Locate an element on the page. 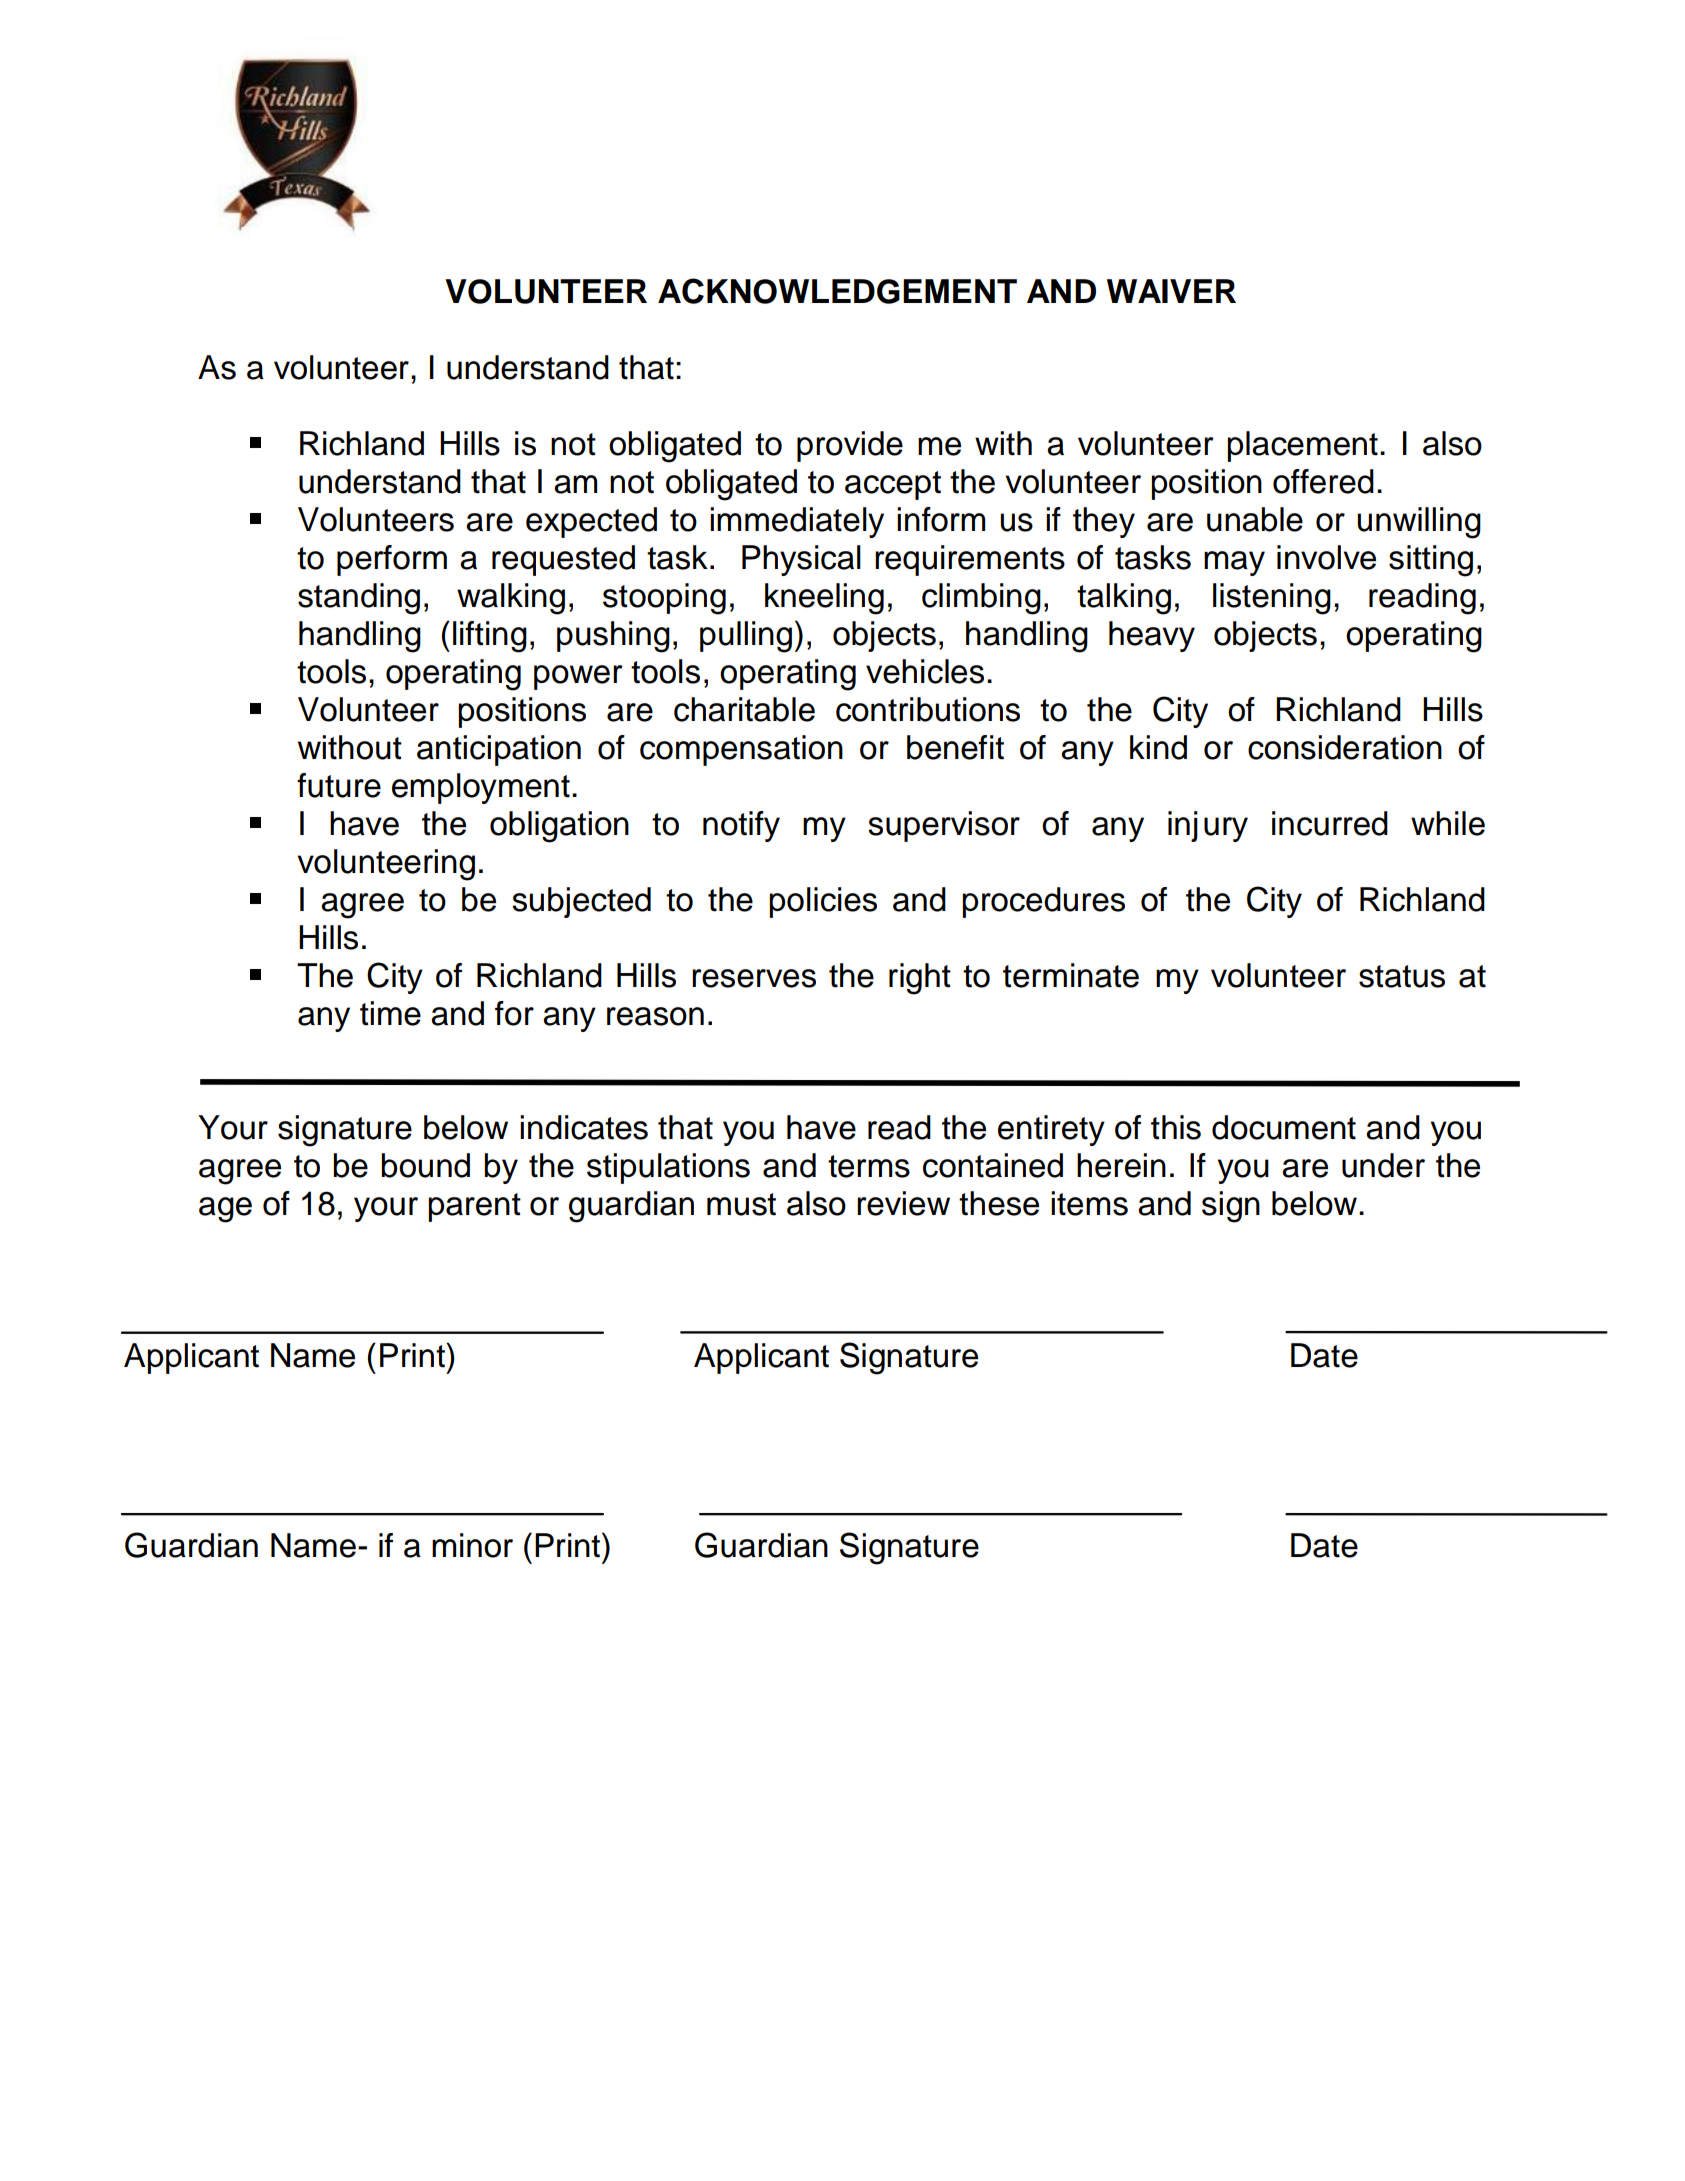  items is located at coordinates (1089, 1203).
